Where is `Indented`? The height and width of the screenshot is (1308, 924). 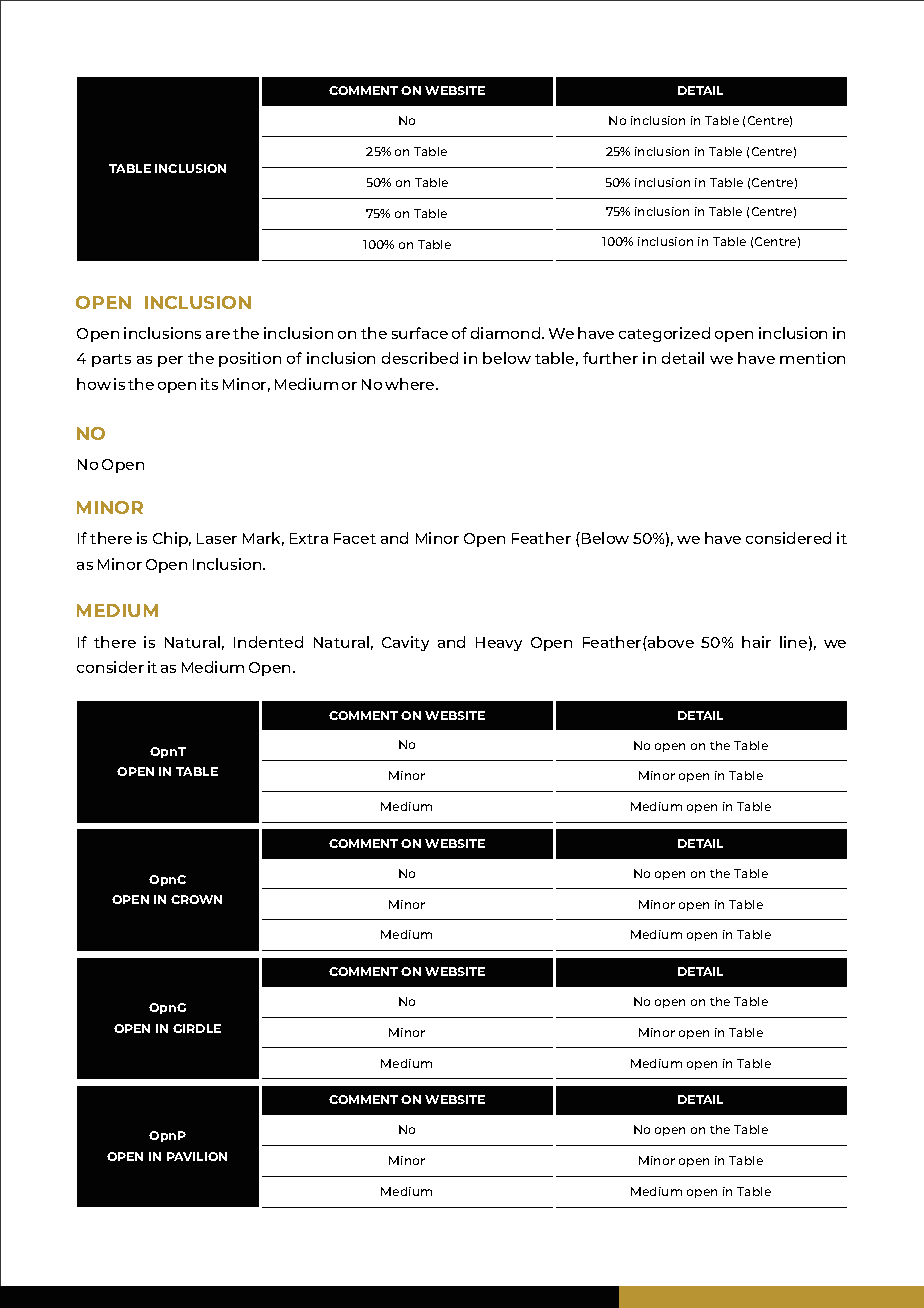
Indented is located at coordinates (268, 642).
